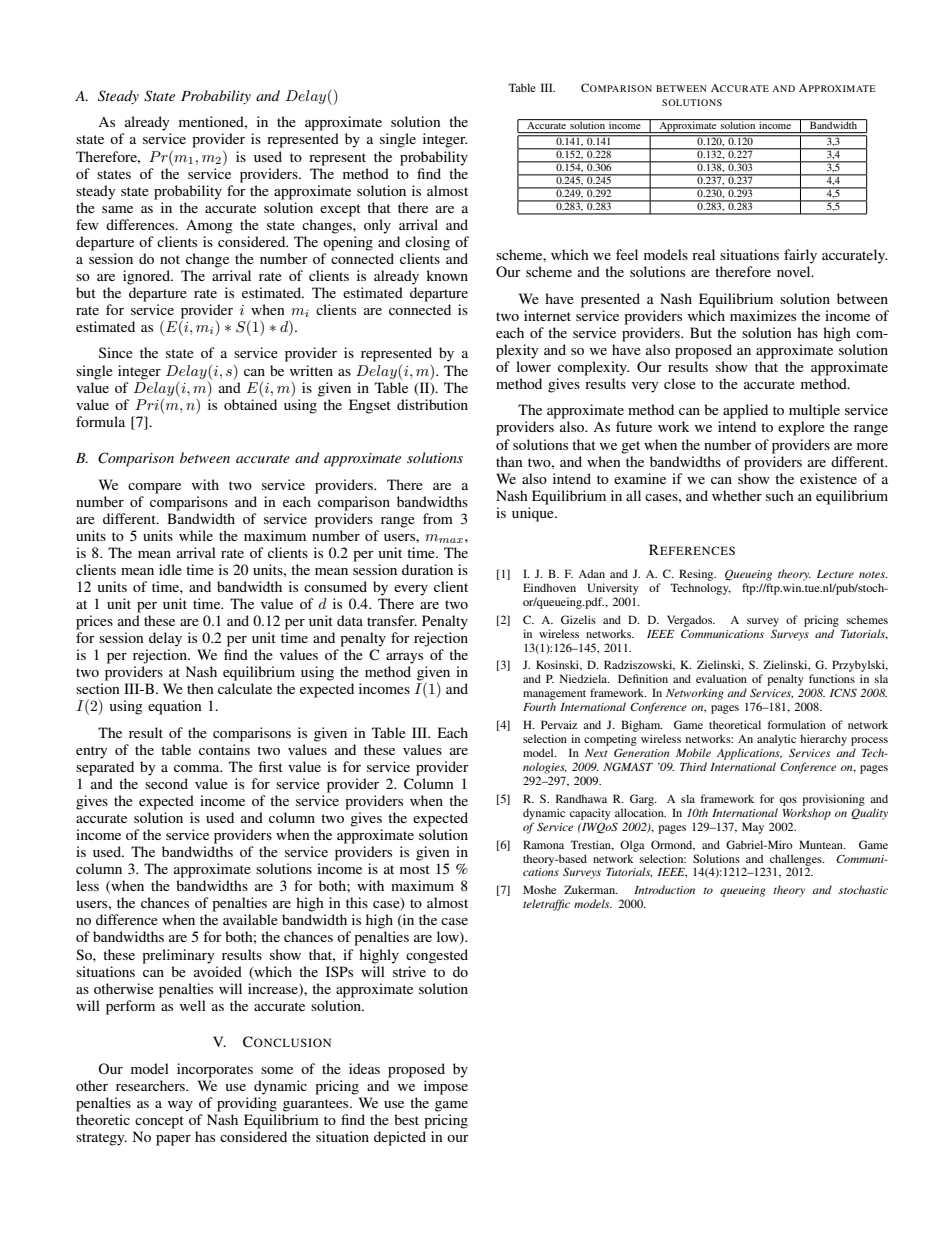 The image size is (952, 1233). What do you see at coordinates (180, 1106) in the image?
I see `way` at bounding box center [180, 1106].
